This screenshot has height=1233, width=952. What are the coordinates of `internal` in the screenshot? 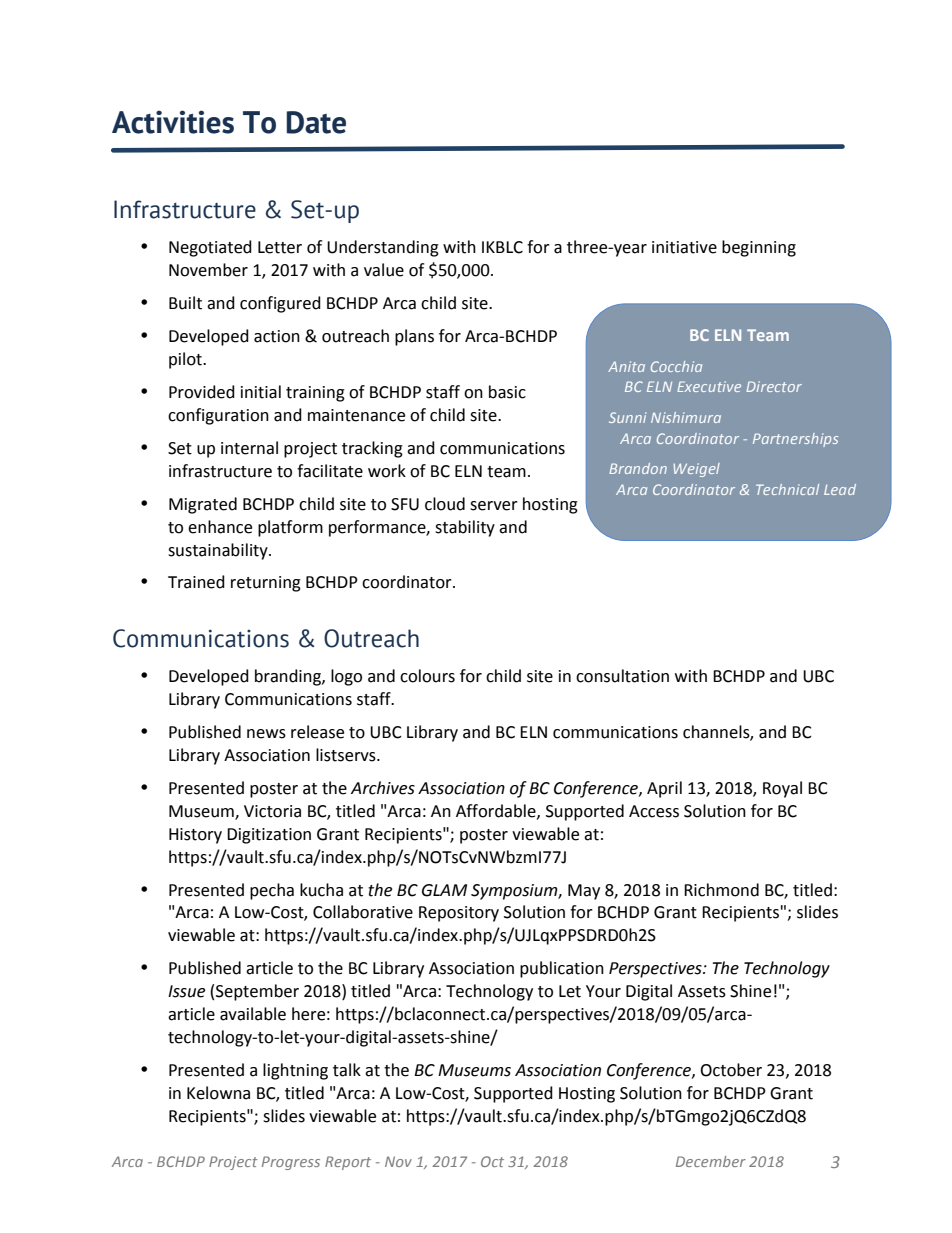 It's located at (249, 448).
